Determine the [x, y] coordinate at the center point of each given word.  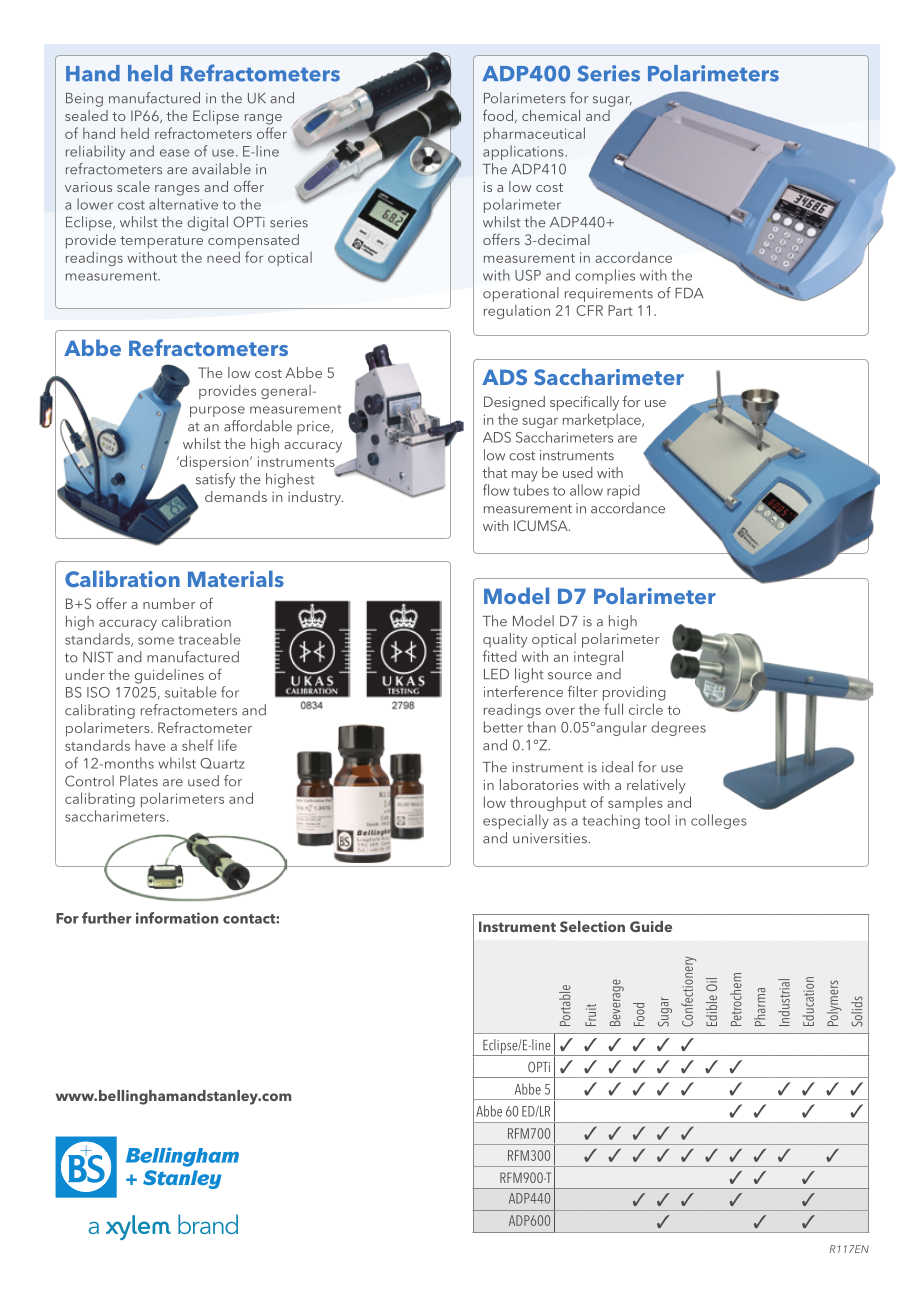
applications [524, 152]
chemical [551, 115]
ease [175, 153]
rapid [623, 491]
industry [315, 498]
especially [516, 821]
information [177, 918]
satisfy [215, 480]
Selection [592, 926]
